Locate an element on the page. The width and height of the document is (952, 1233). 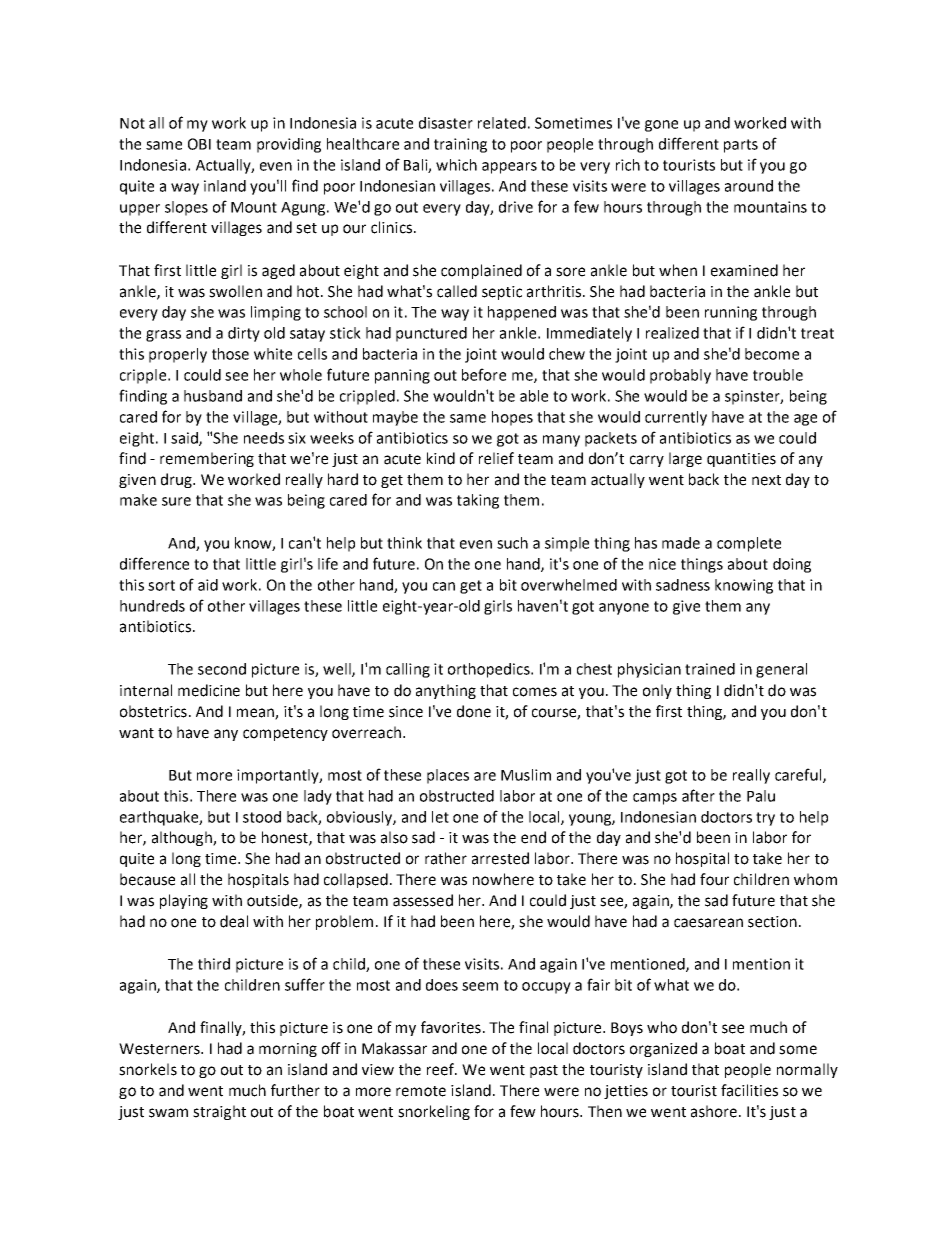
OBI is located at coordinates (199, 144).
